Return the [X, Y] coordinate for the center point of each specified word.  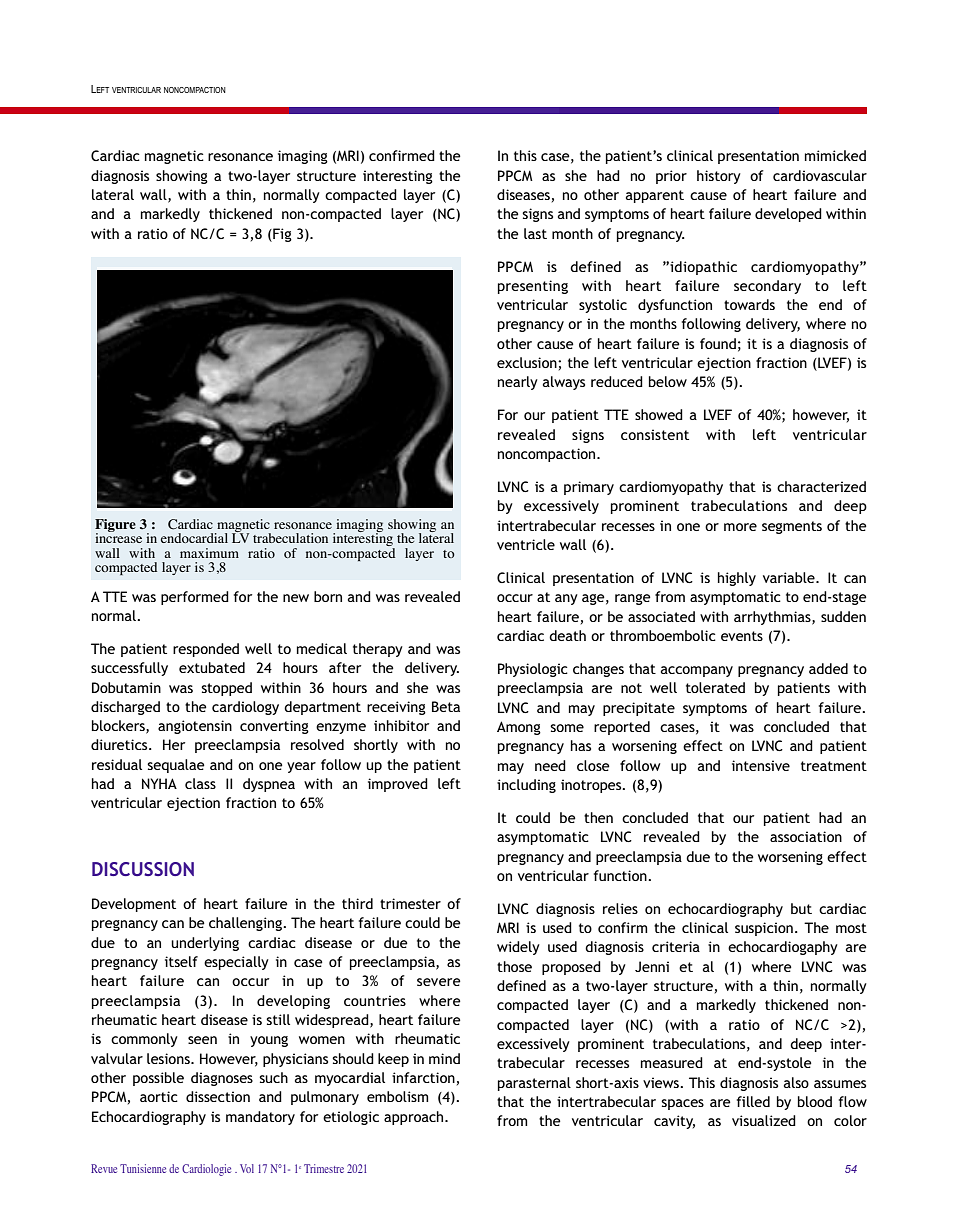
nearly [518, 383]
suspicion [764, 929]
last [535, 233]
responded [206, 650]
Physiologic [533, 670]
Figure [115, 526]
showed [659, 414]
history [719, 177]
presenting [533, 287]
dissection [218, 1096]
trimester [410, 903]
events [742, 636]
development [134, 905]
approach [415, 1118]
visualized [764, 1120]
